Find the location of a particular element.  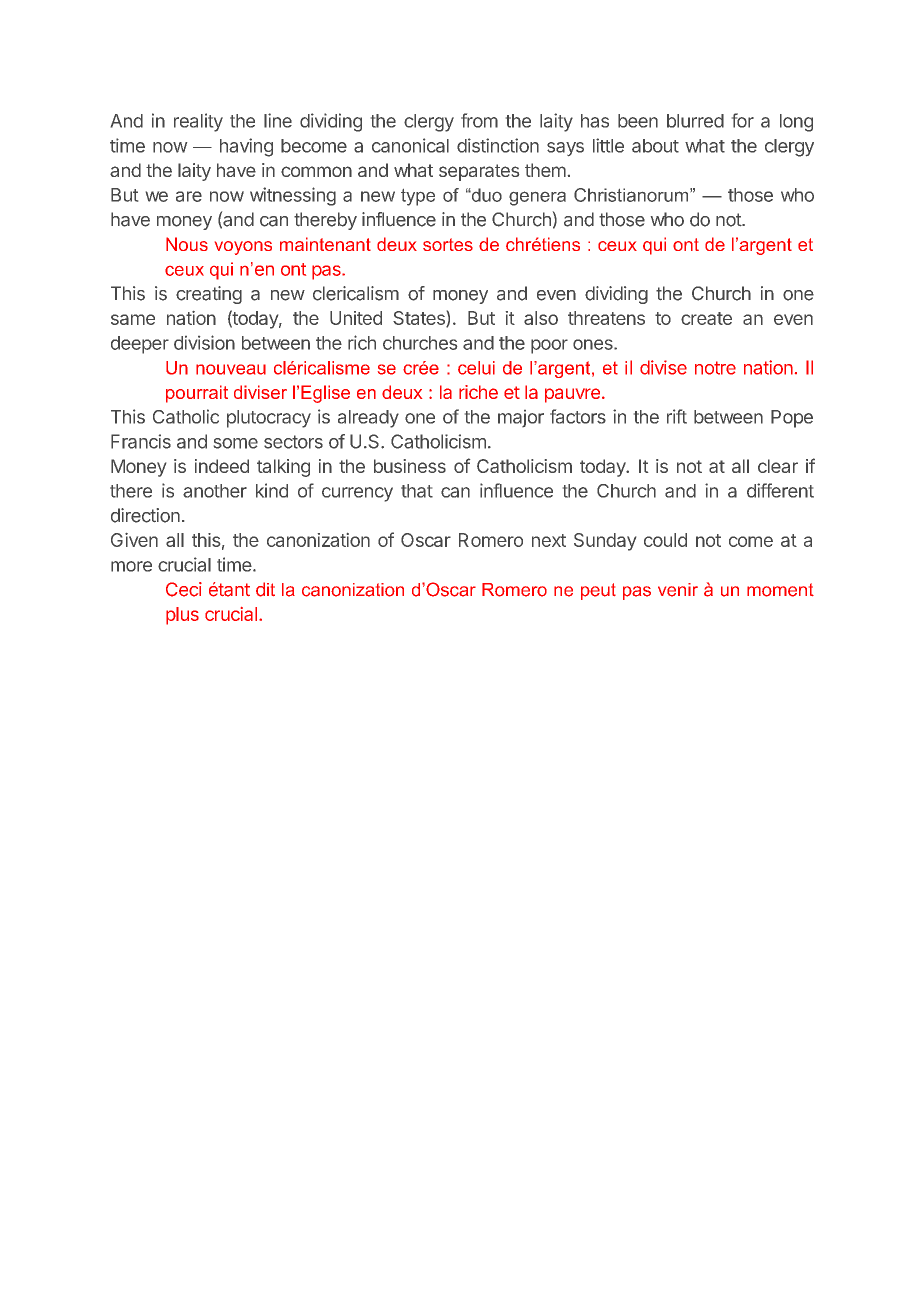

Nous is located at coordinates (187, 244).
